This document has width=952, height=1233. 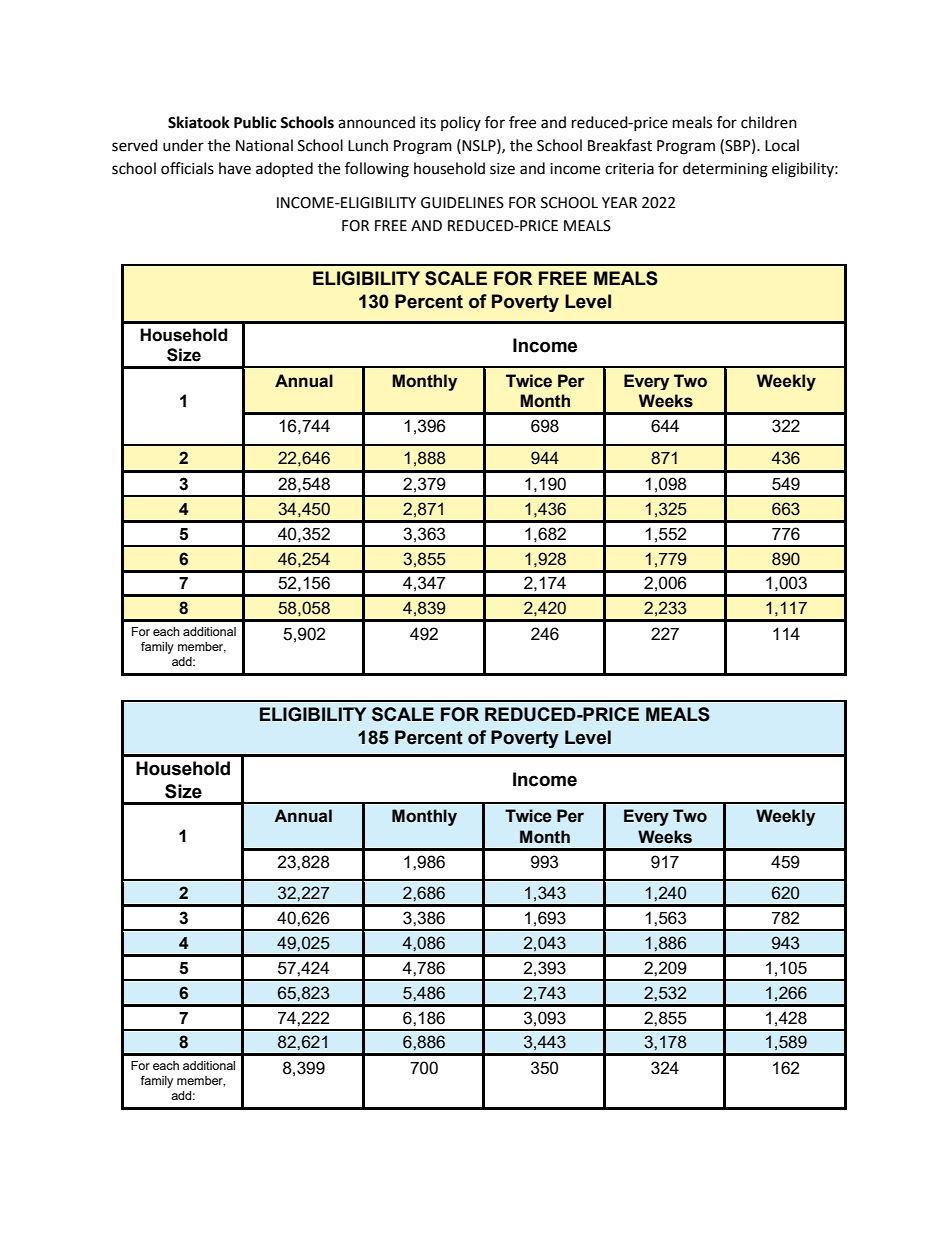 What do you see at coordinates (629, 169) in the document?
I see `criteria` at bounding box center [629, 169].
